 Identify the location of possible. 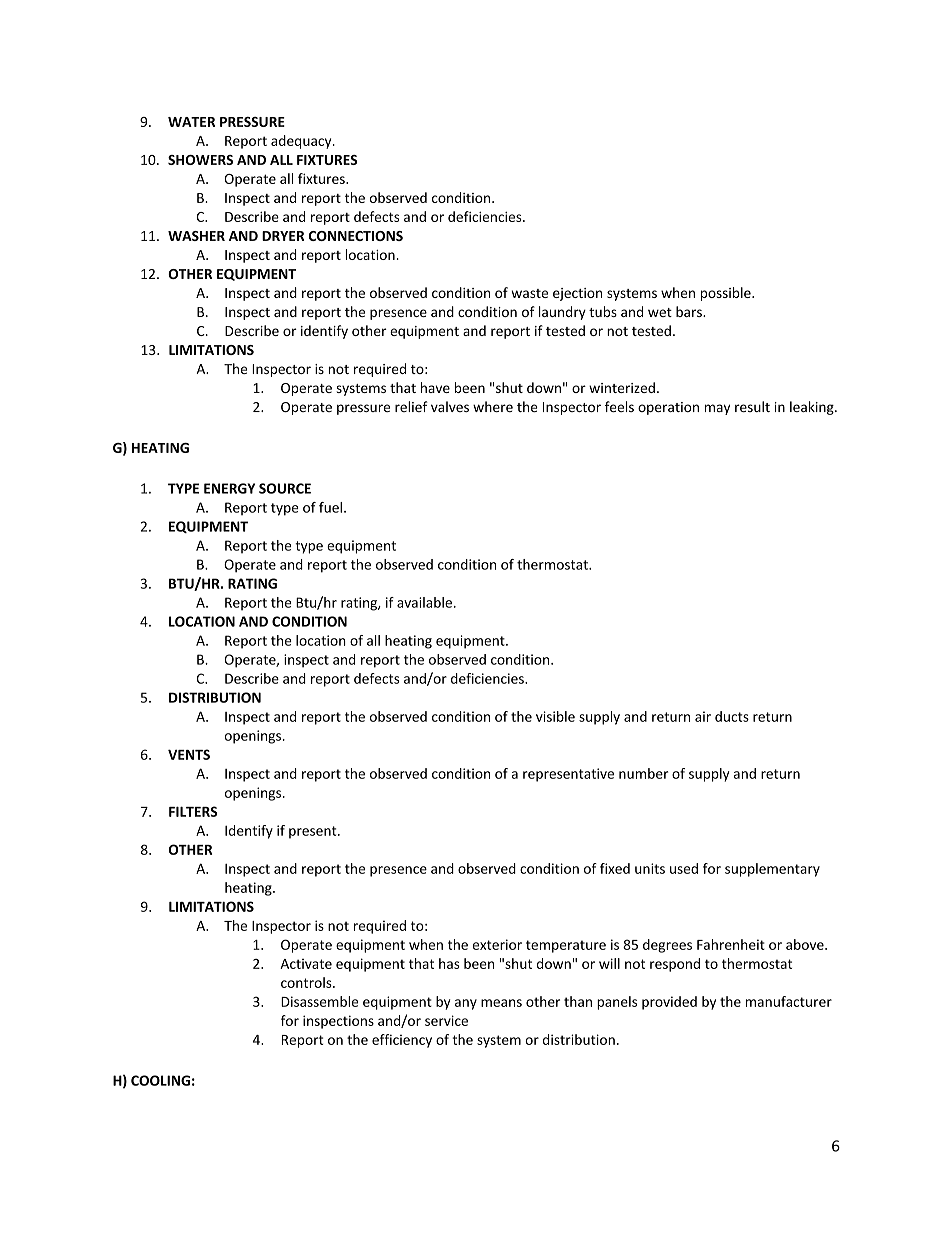
(727, 294).
